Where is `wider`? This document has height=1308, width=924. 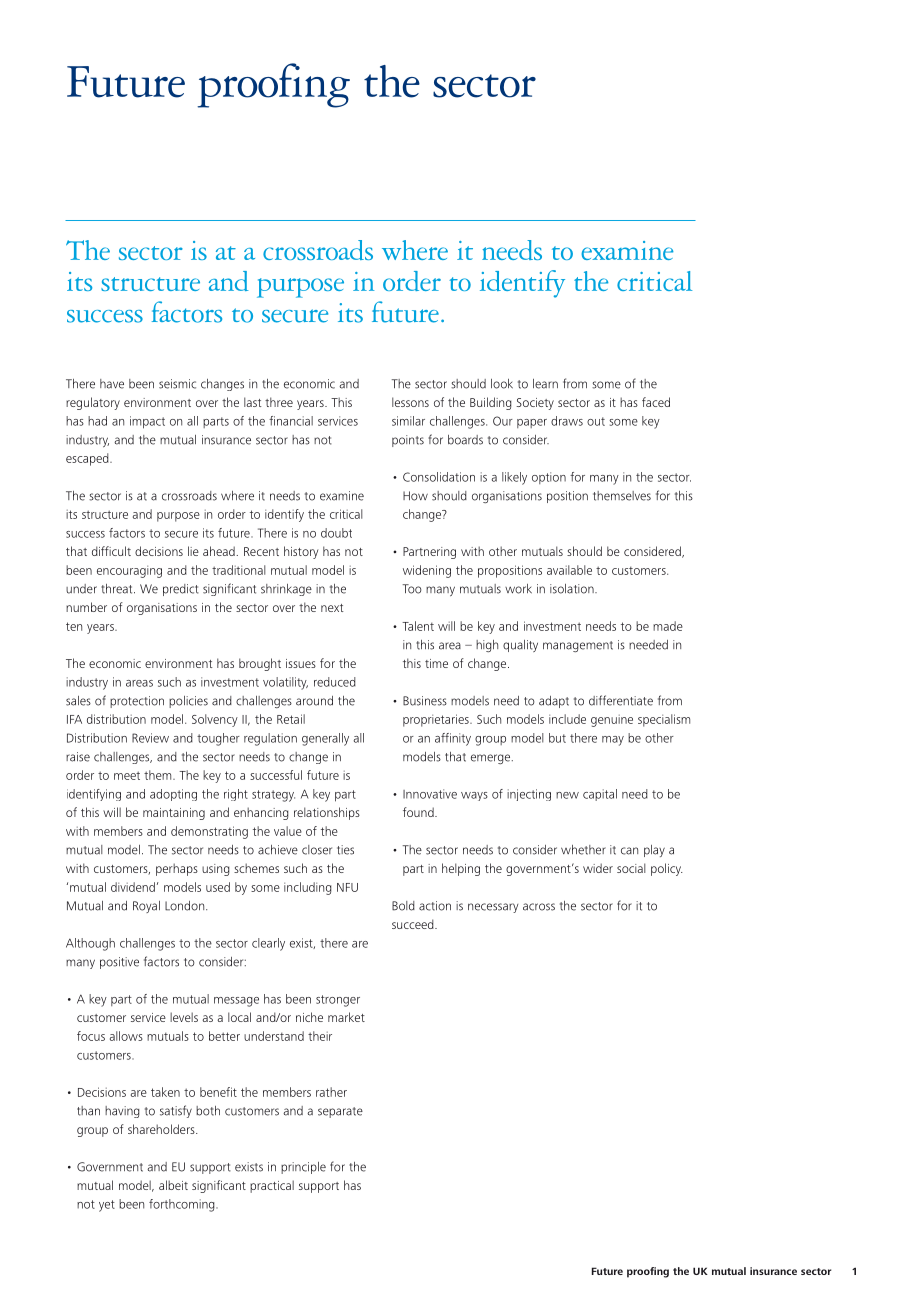 wider is located at coordinates (598, 868).
